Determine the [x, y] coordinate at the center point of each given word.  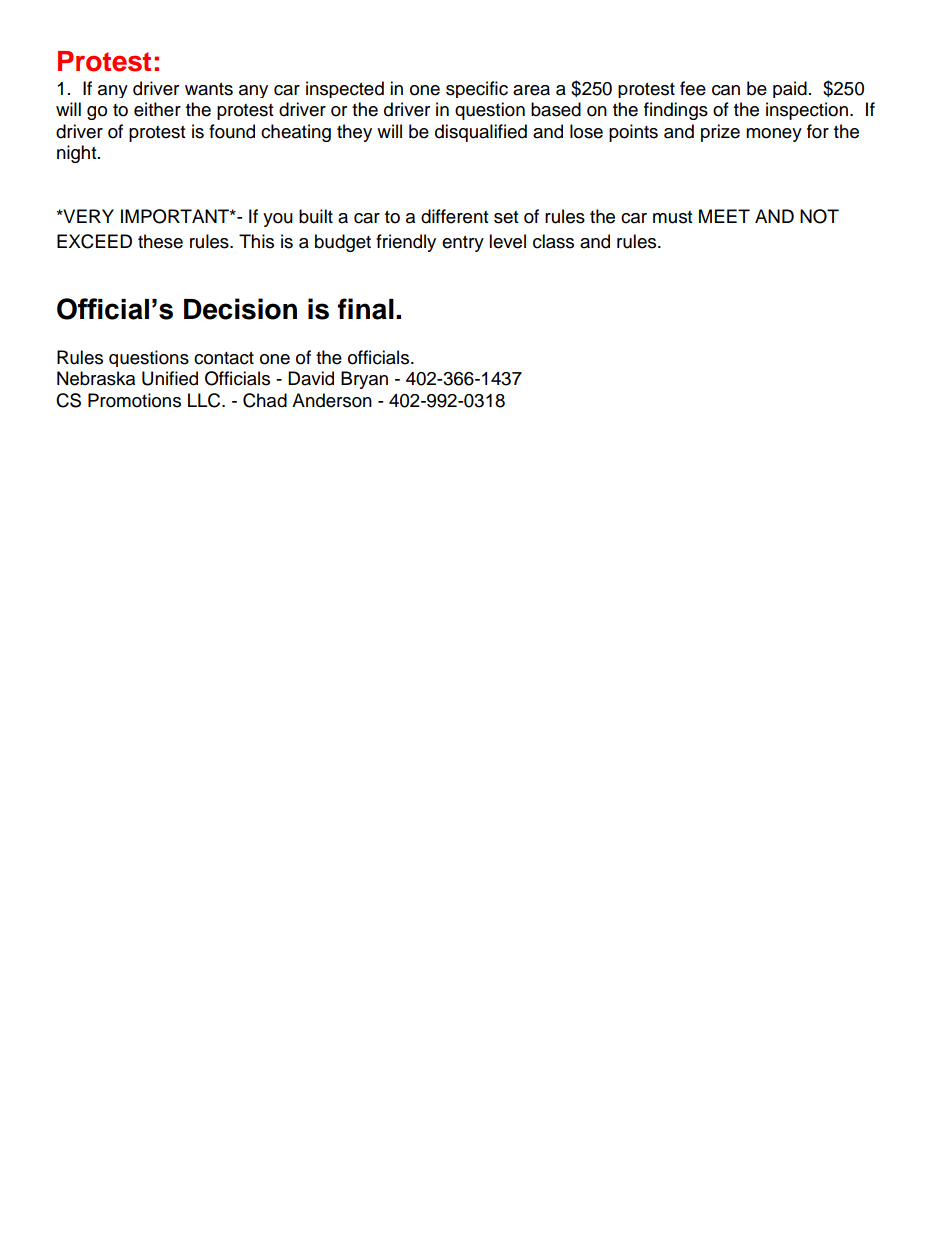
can [726, 90]
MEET [724, 216]
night [78, 154]
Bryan [364, 380]
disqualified [481, 133]
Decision [240, 309]
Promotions [134, 400]
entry [463, 244]
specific [477, 89]
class [553, 241]
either [157, 109]
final [366, 309]
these [160, 241]
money [774, 135]
